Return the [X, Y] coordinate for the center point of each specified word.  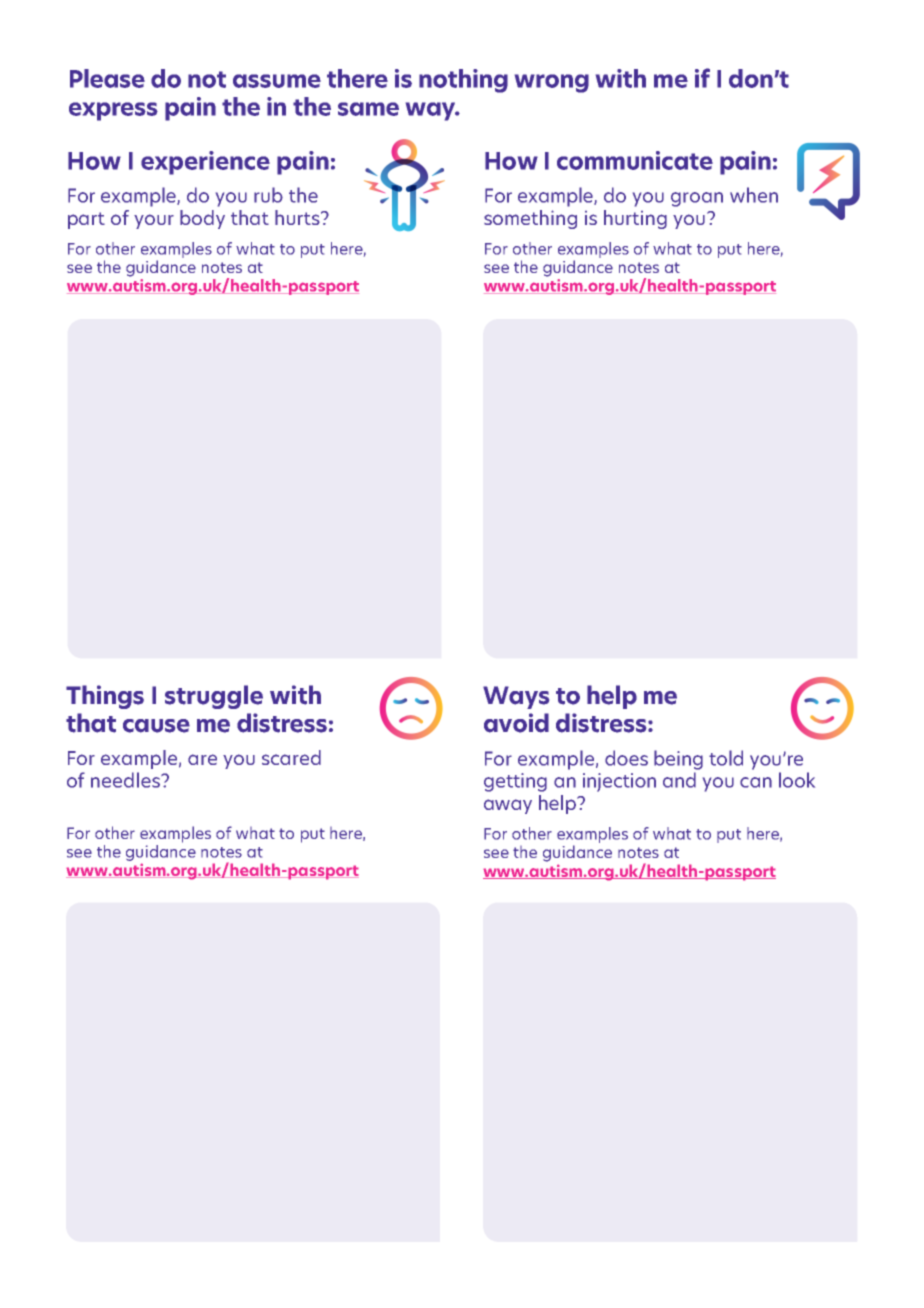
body [202, 219]
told [726, 758]
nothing [463, 81]
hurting [635, 219]
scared [291, 757]
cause [156, 726]
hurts [298, 217]
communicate [635, 160]
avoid [516, 723]
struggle [214, 697]
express [113, 111]
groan [697, 199]
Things [105, 697]
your [154, 221]
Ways [516, 697]
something [530, 219]
